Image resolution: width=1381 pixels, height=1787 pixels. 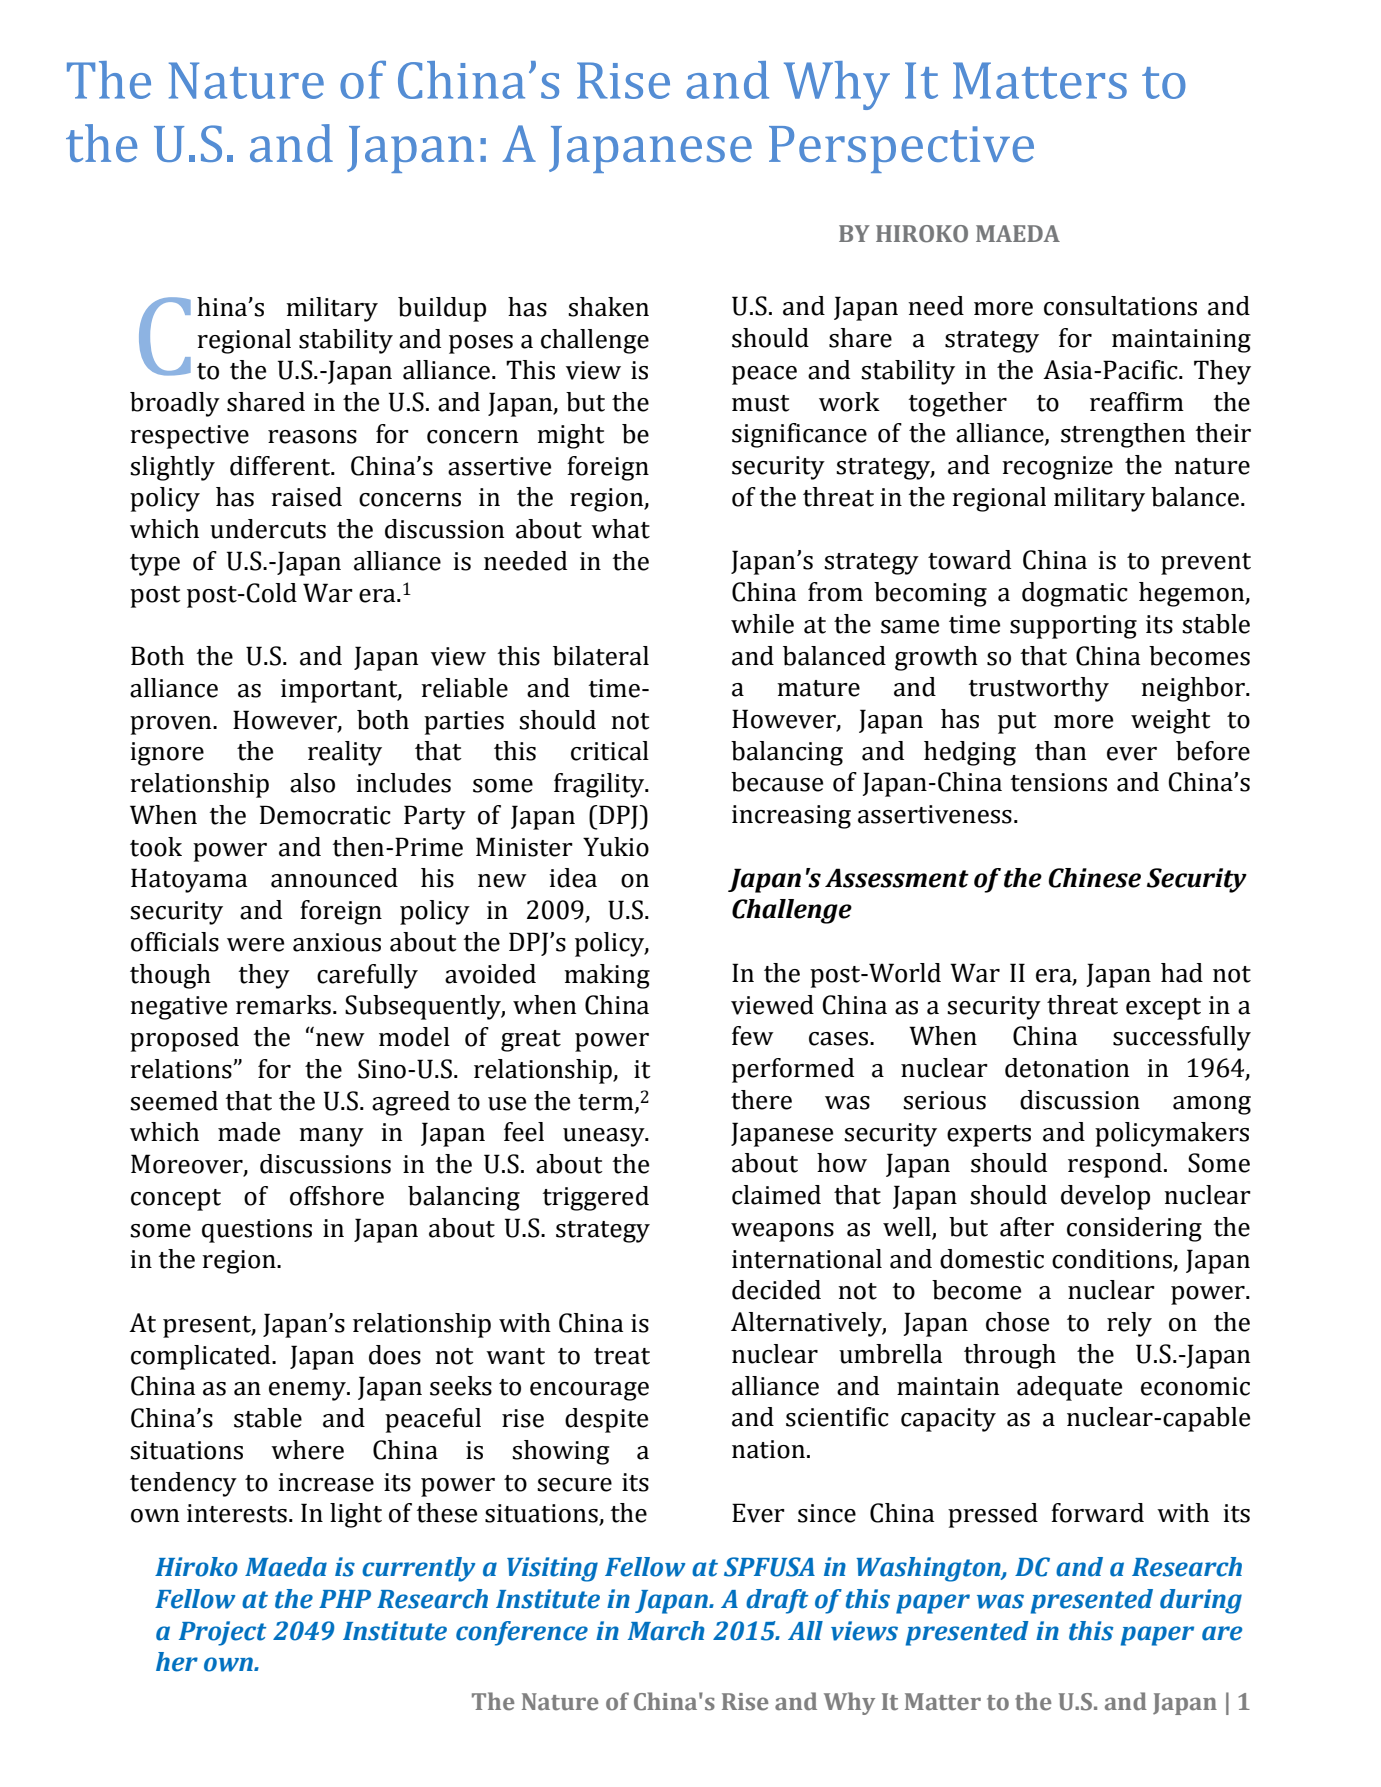 I want to click on reality, so click(x=345, y=753).
